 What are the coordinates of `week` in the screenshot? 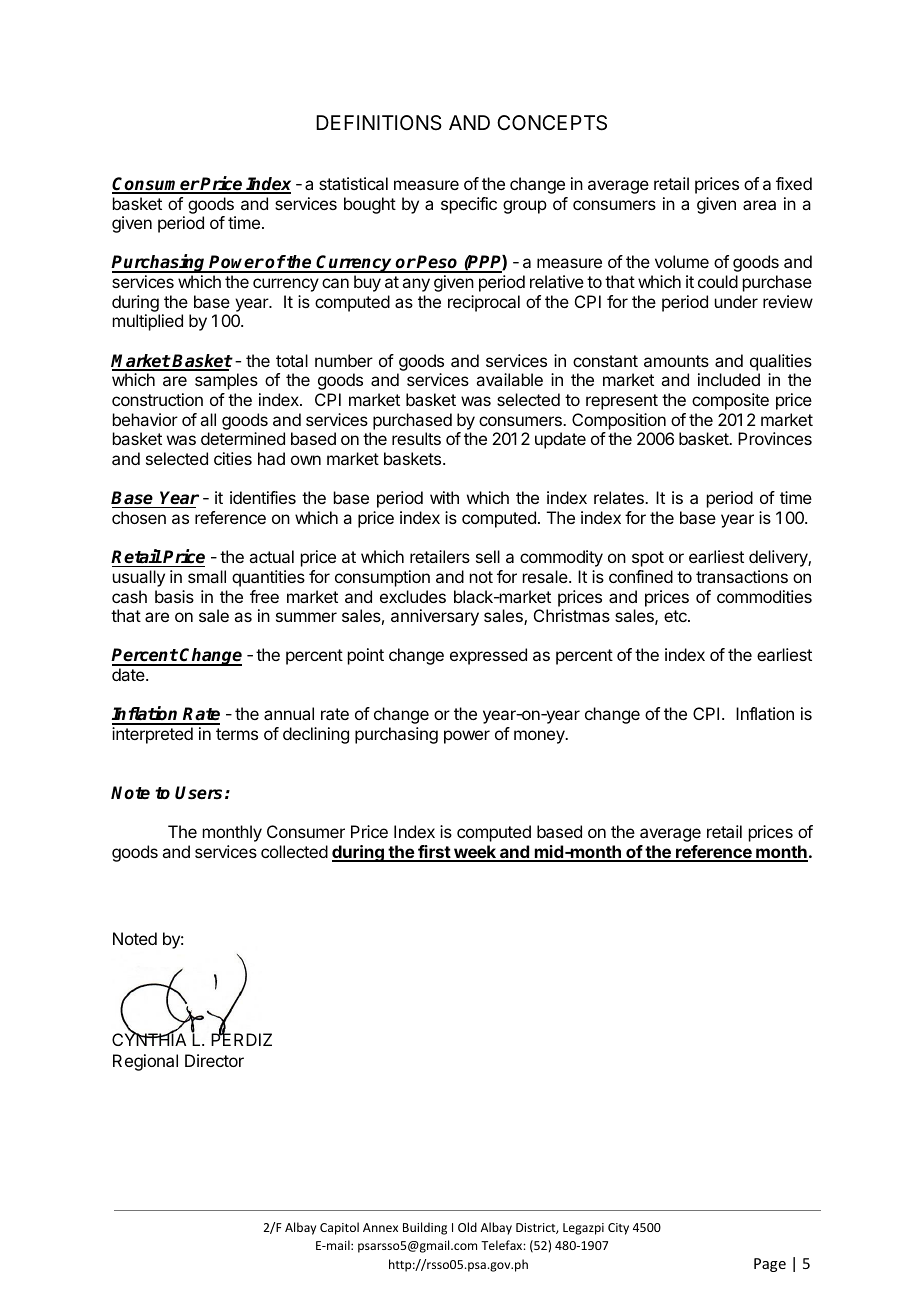 It's located at (475, 853).
